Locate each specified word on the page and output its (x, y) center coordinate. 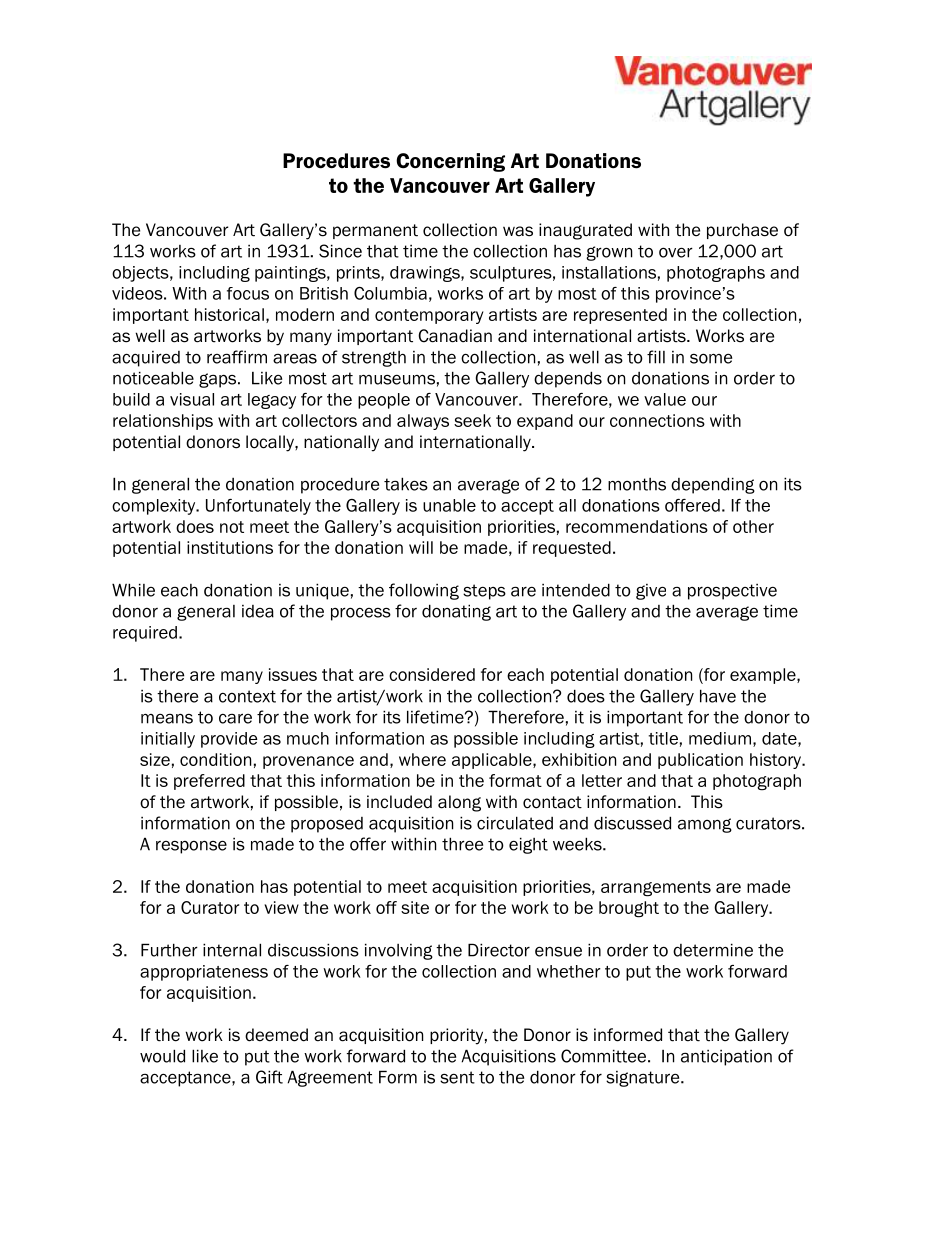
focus (248, 293)
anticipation (726, 1058)
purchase (742, 231)
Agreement (330, 1078)
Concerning (450, 162)
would (162, 1056)
